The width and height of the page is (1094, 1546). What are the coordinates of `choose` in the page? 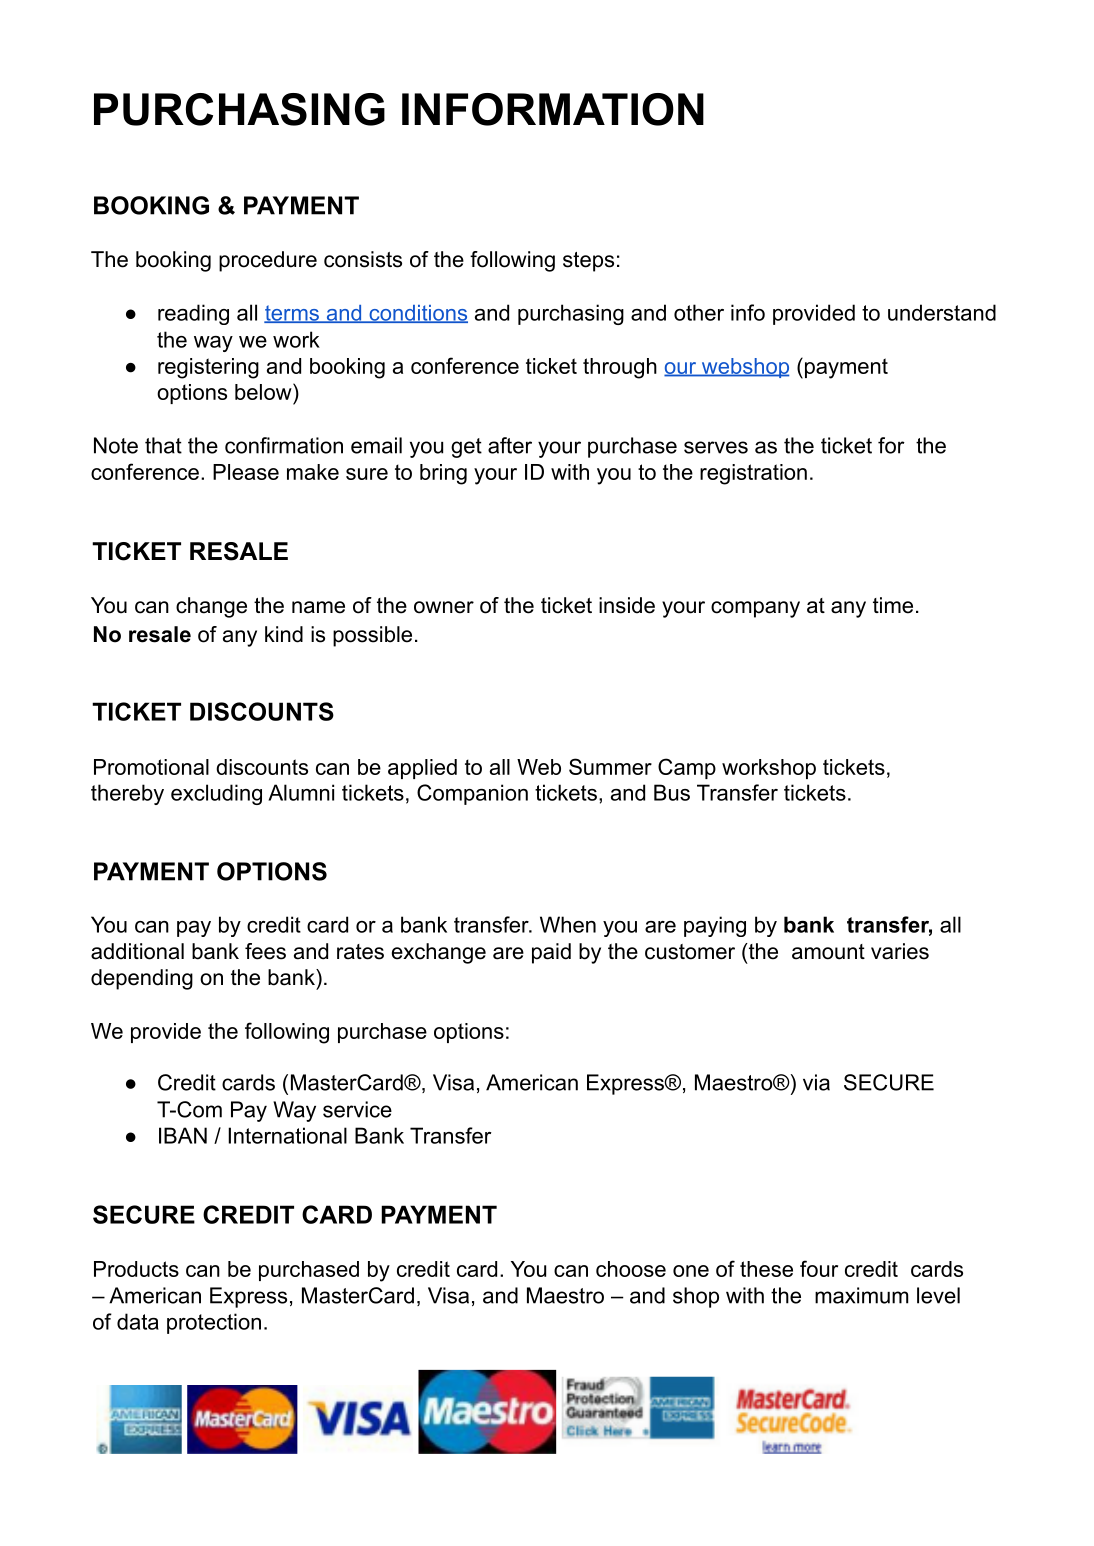 It's located at (631, 1269).
